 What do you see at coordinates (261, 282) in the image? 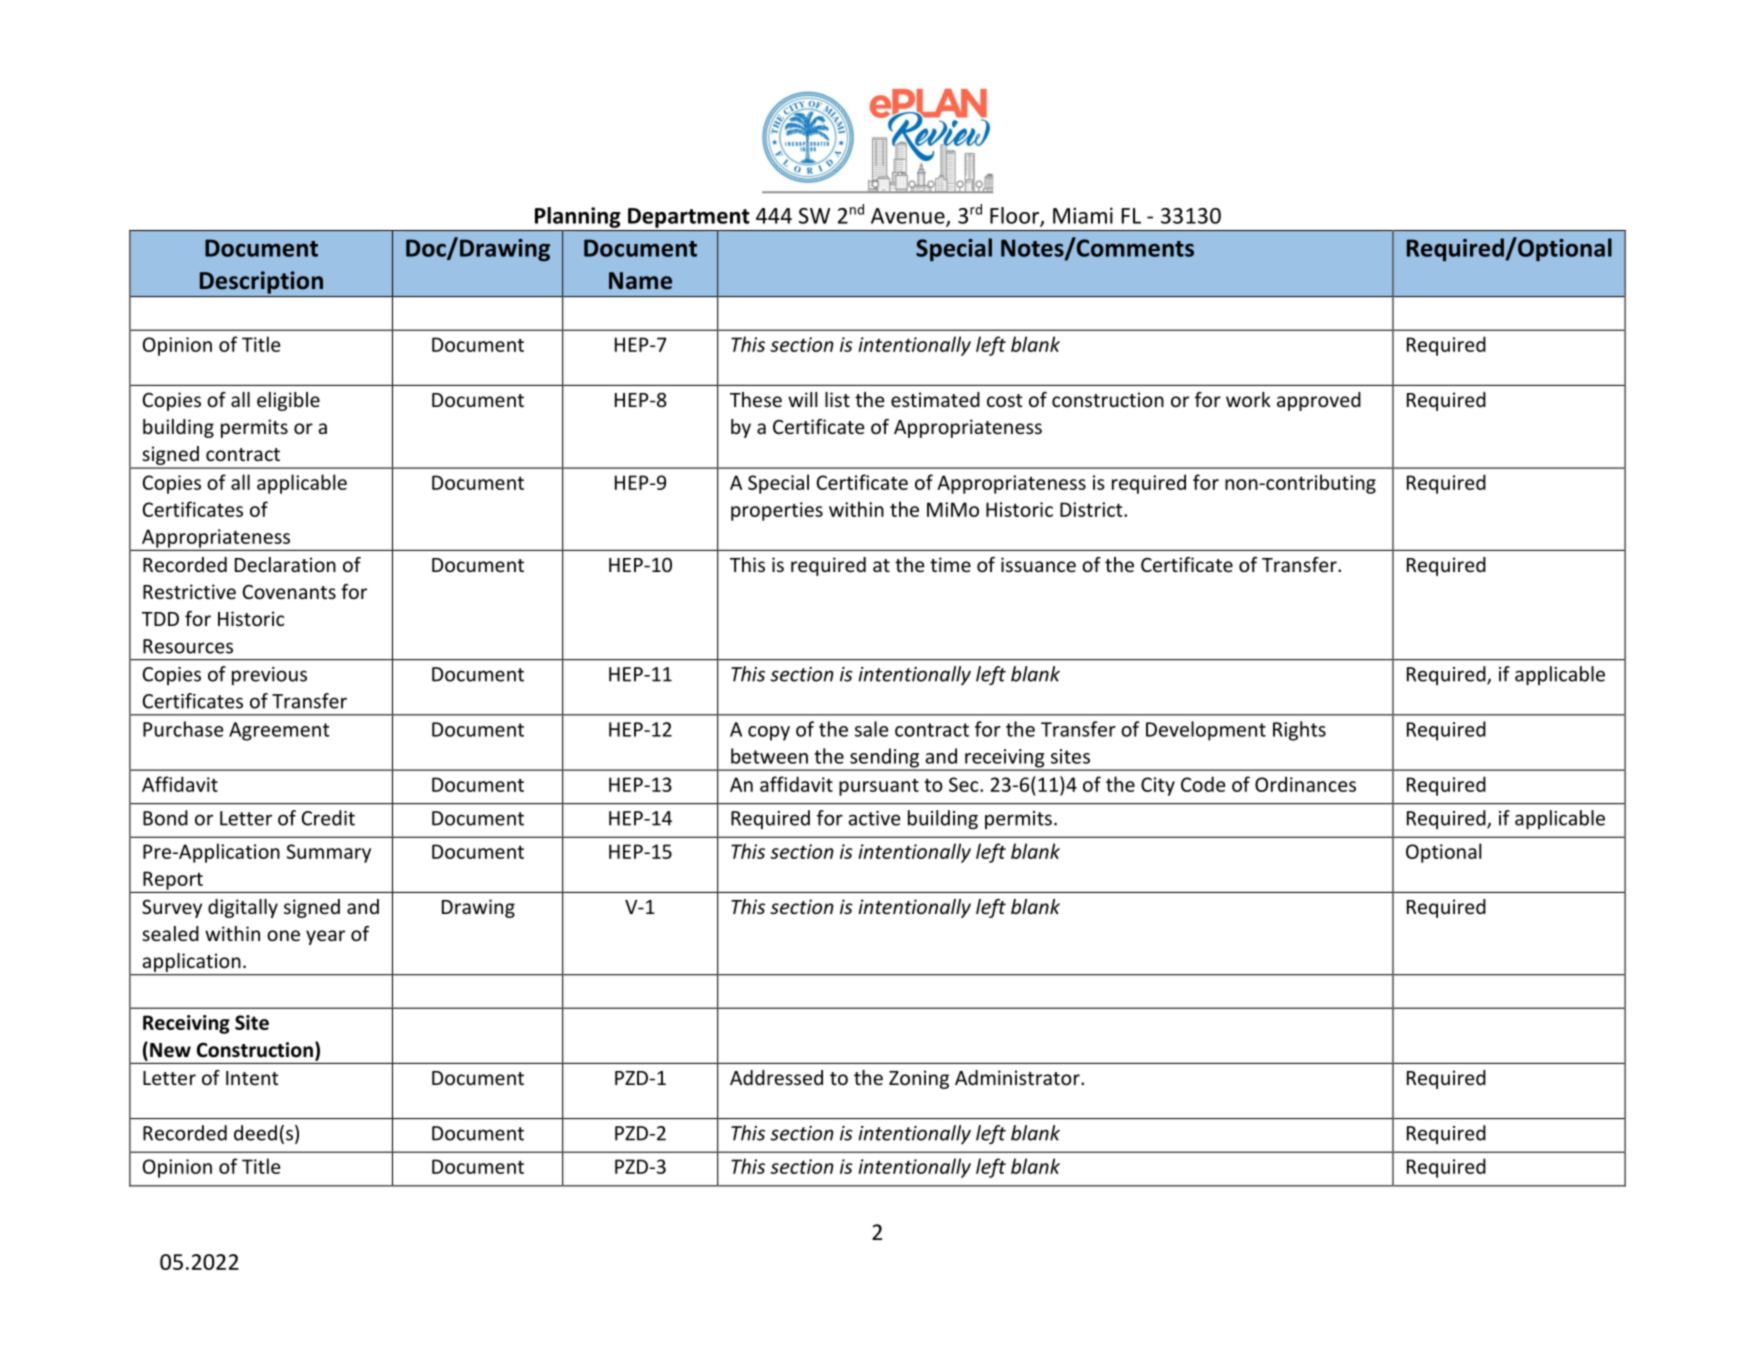
I see `Description` at bounding box center [261, 282].
